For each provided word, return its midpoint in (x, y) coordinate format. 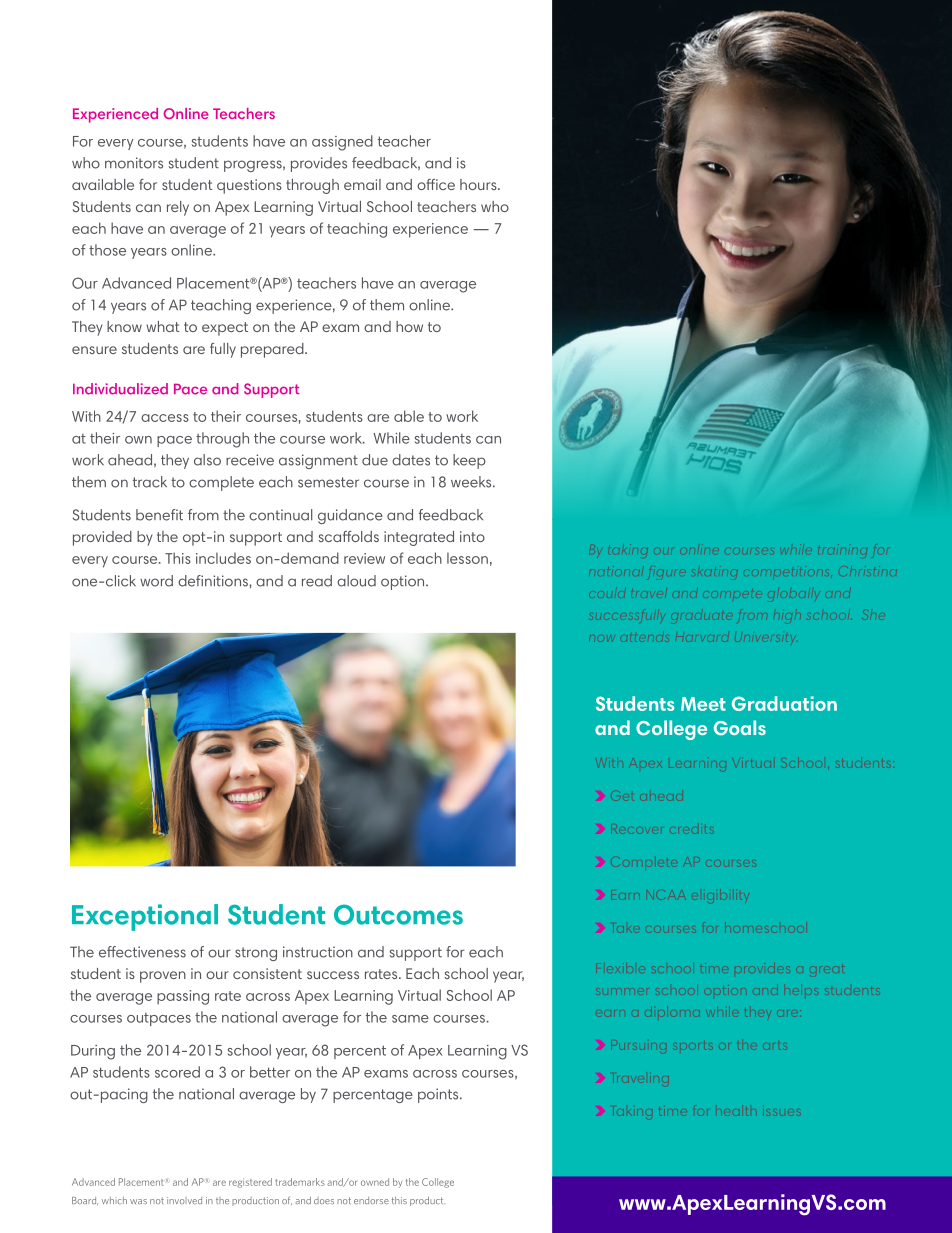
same (410, 1019)
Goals (740, 728)
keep (469, 461)
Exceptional (145, 917)
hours (479, 184)
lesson (467, 558)
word (156, 581)
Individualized (120, 389)
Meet (703, 704)
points (439, 1095)
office (436, 184)
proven (163, 977)
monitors (134, 163)
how (409, 326)
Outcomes (398, 914)
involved (184, 1200)
